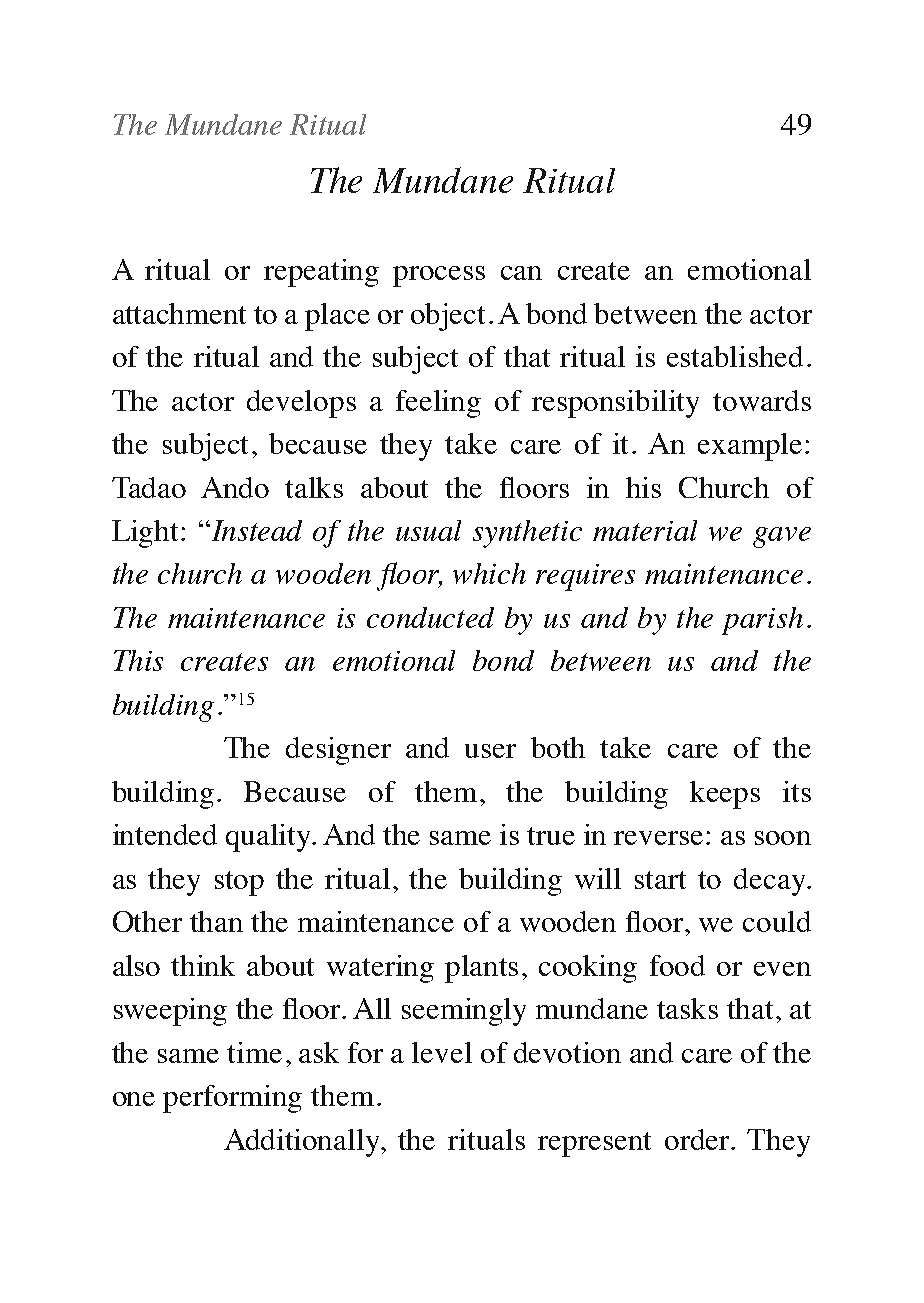  I want to click on attachment, so click(179, 313).
